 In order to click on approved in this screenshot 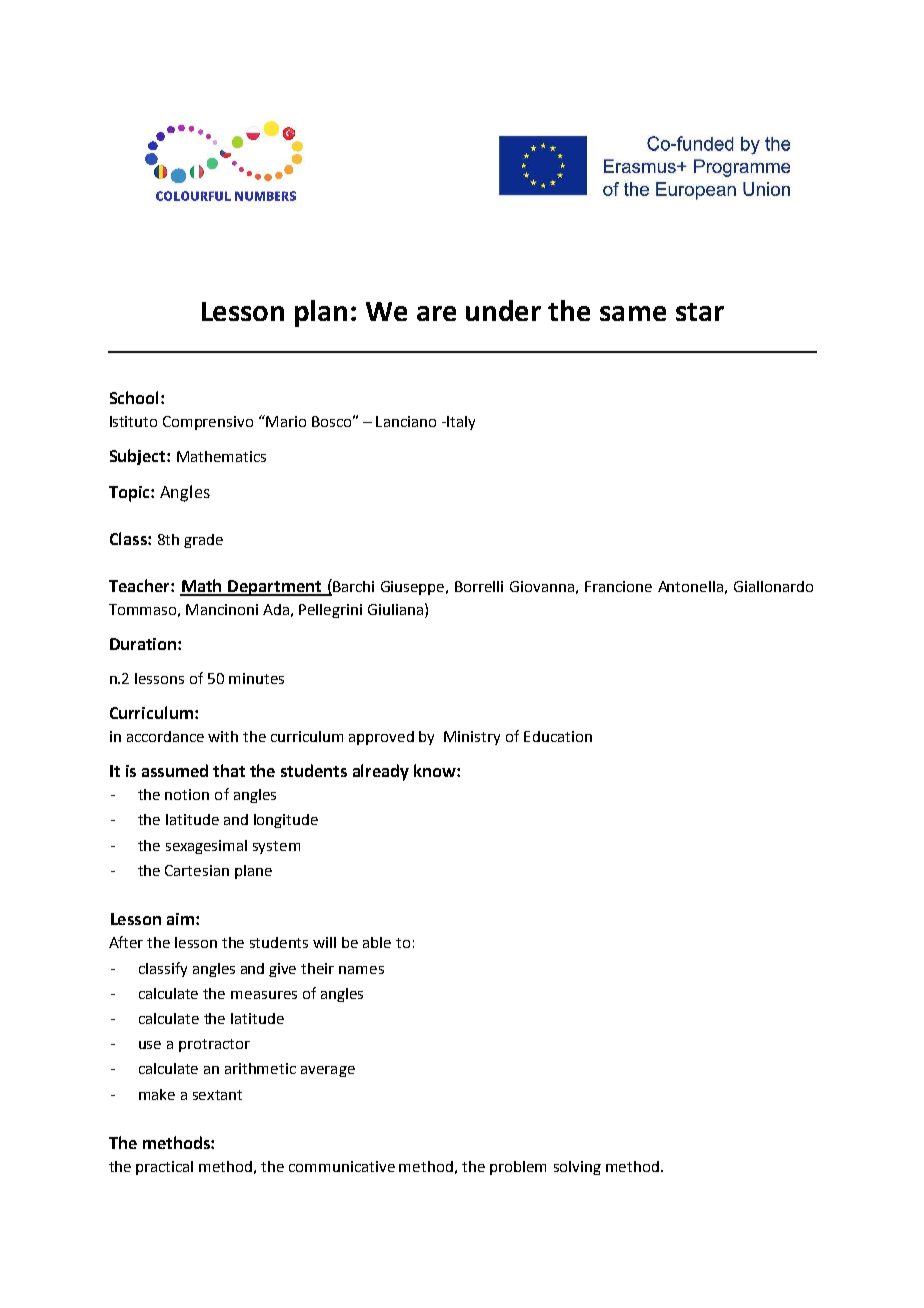, I will do `click(381, 738)`.
